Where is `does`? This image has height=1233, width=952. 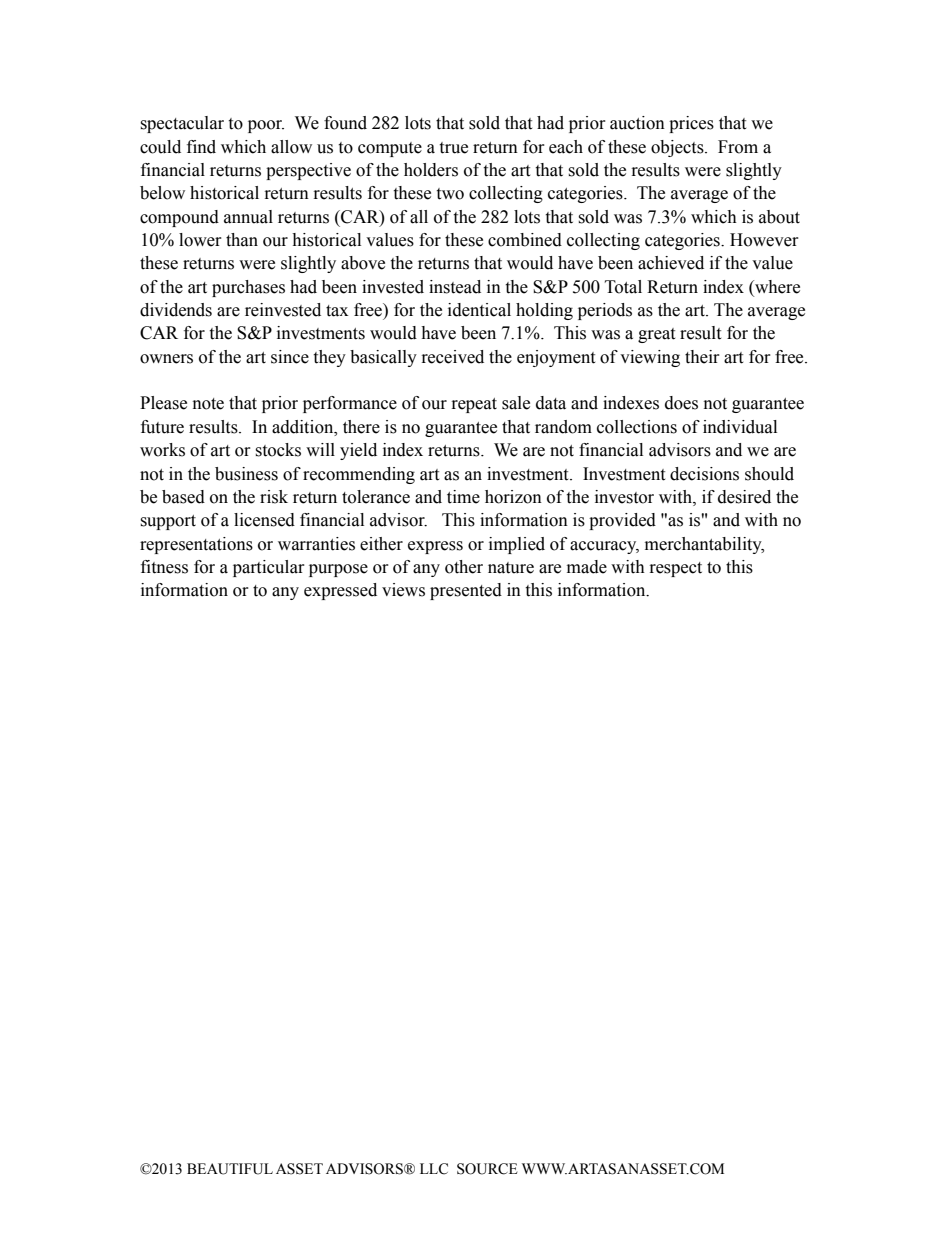
does is located at coordinates (681, 403).
